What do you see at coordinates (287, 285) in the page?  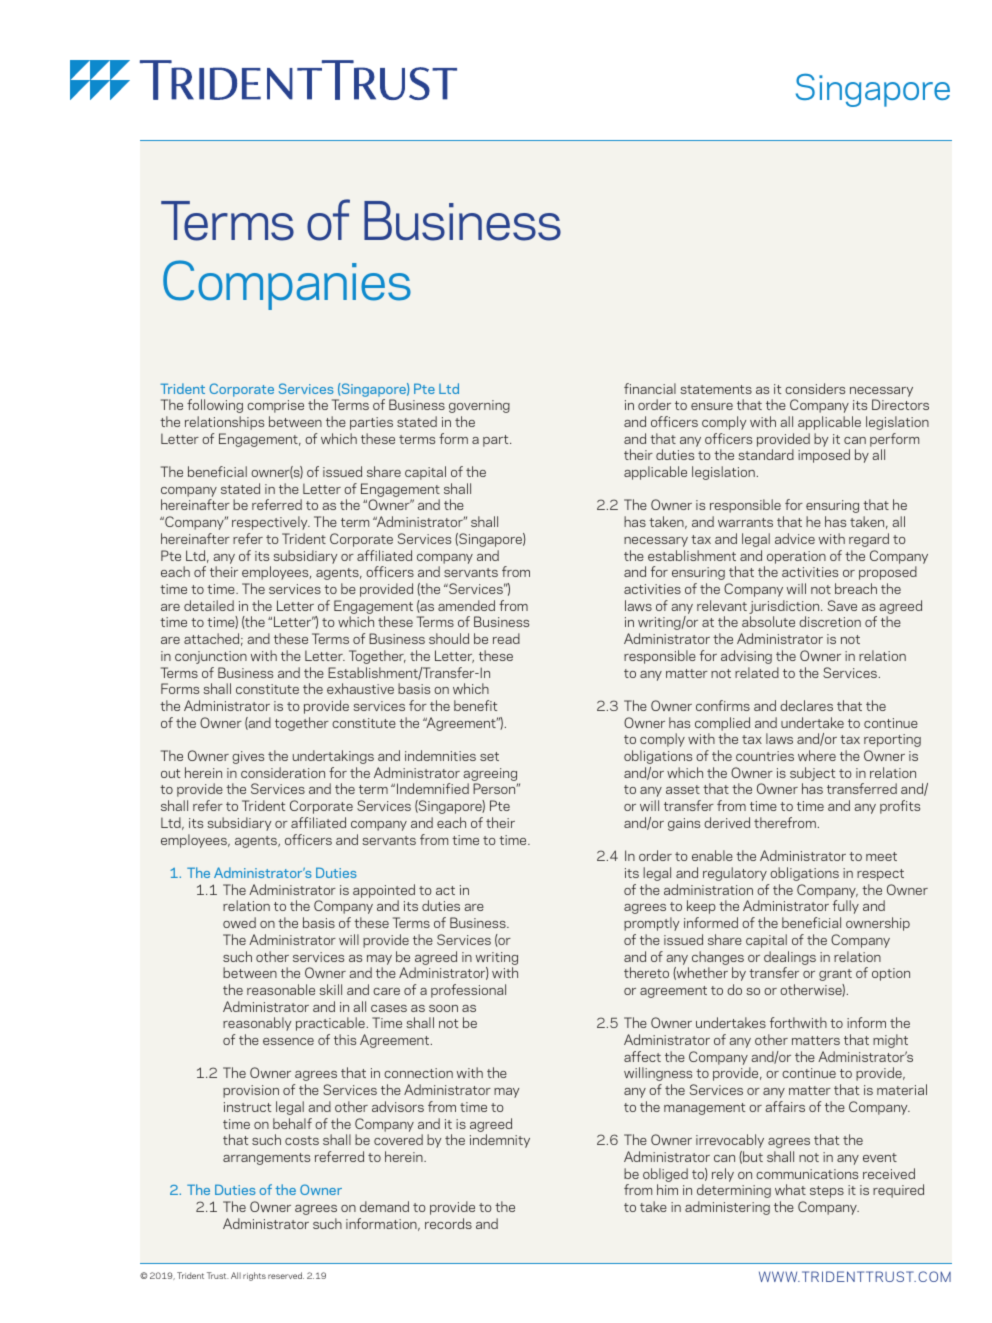 I see `Companies` at bounding box center [287, 285].
